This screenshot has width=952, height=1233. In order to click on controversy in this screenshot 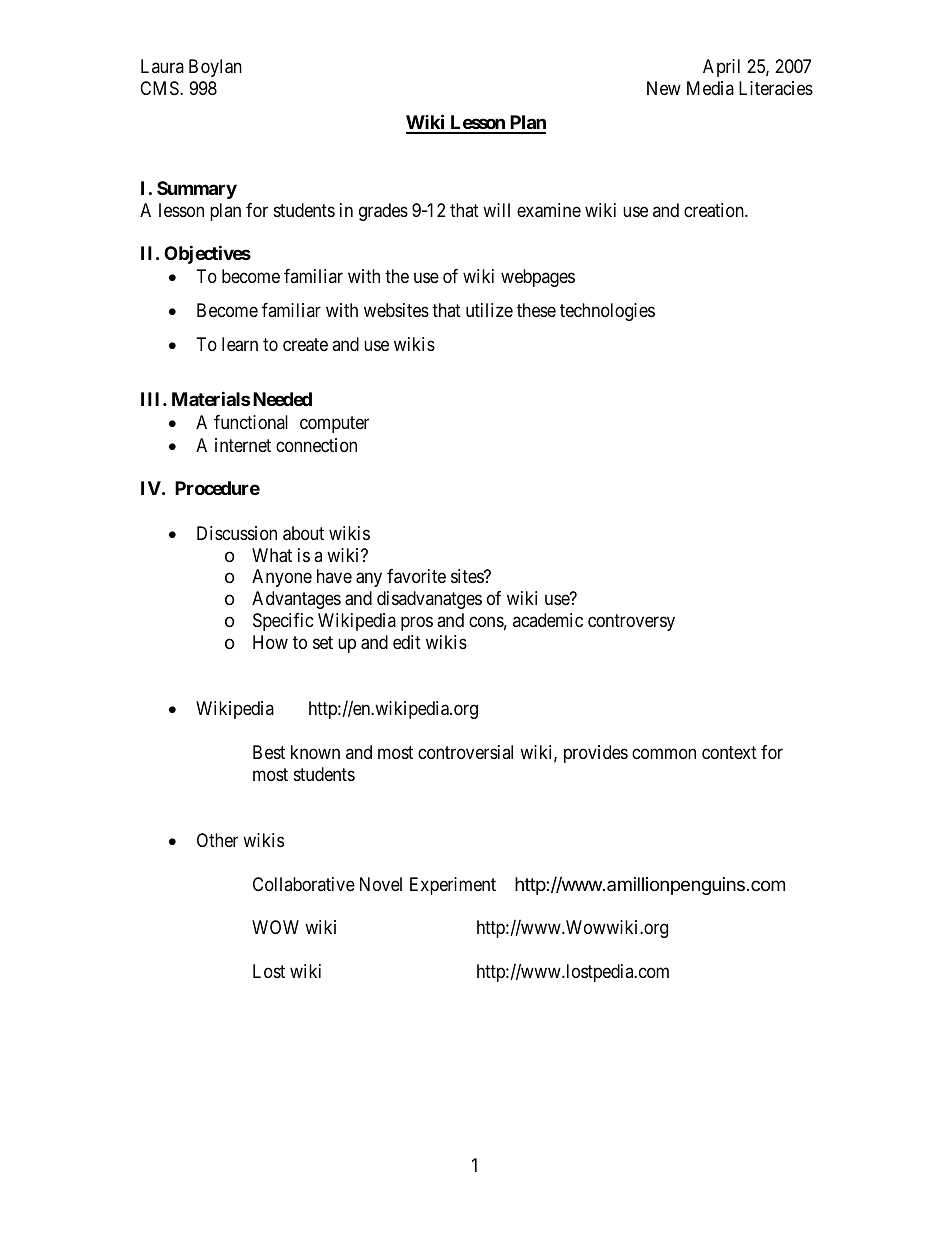, I will do `click(631, 622)`.
